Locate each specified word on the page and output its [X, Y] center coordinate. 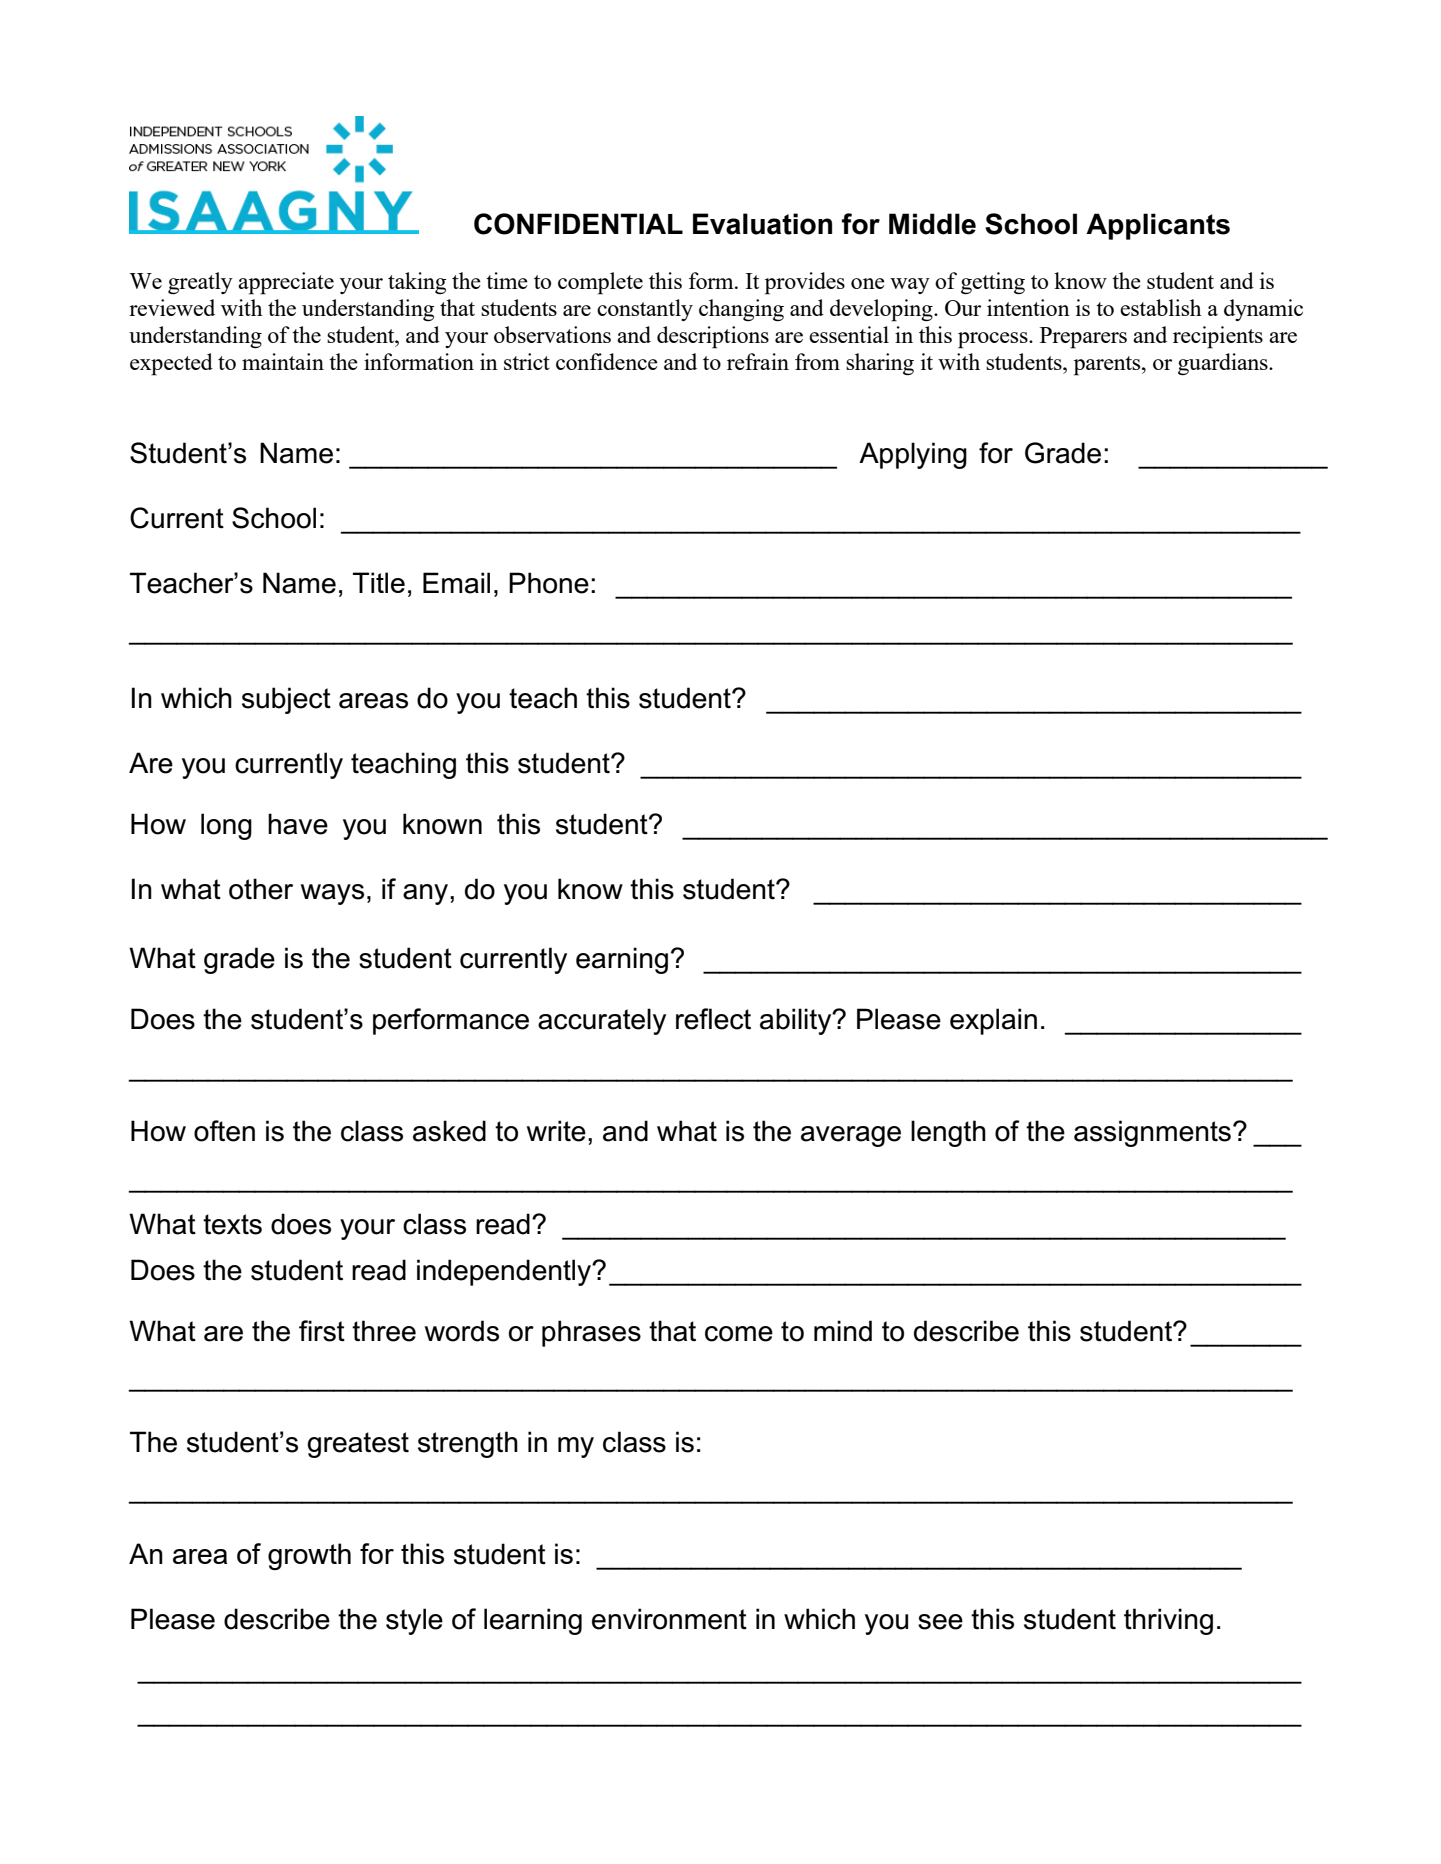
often [224, 1131]
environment [669, 1619]
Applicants [1158, 226]
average [851, 1136]
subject [286, 700]
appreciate [286, 283]
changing [741, 310]
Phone [549, 583]
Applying [913, 455]
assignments [1152, 1133]
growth [309, 1556]
